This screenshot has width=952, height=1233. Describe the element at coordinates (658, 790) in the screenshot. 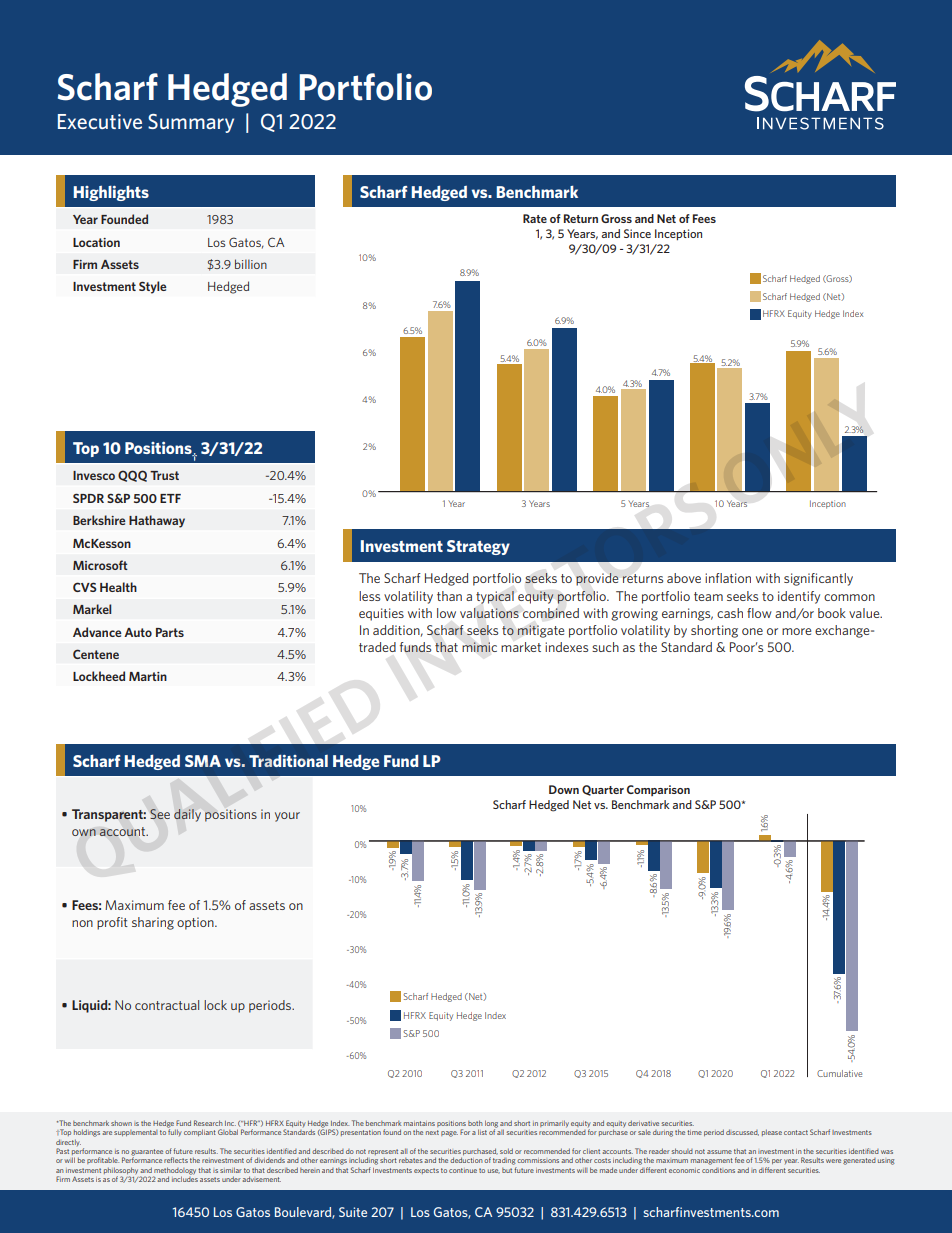

I see `Comparison` at that location.
